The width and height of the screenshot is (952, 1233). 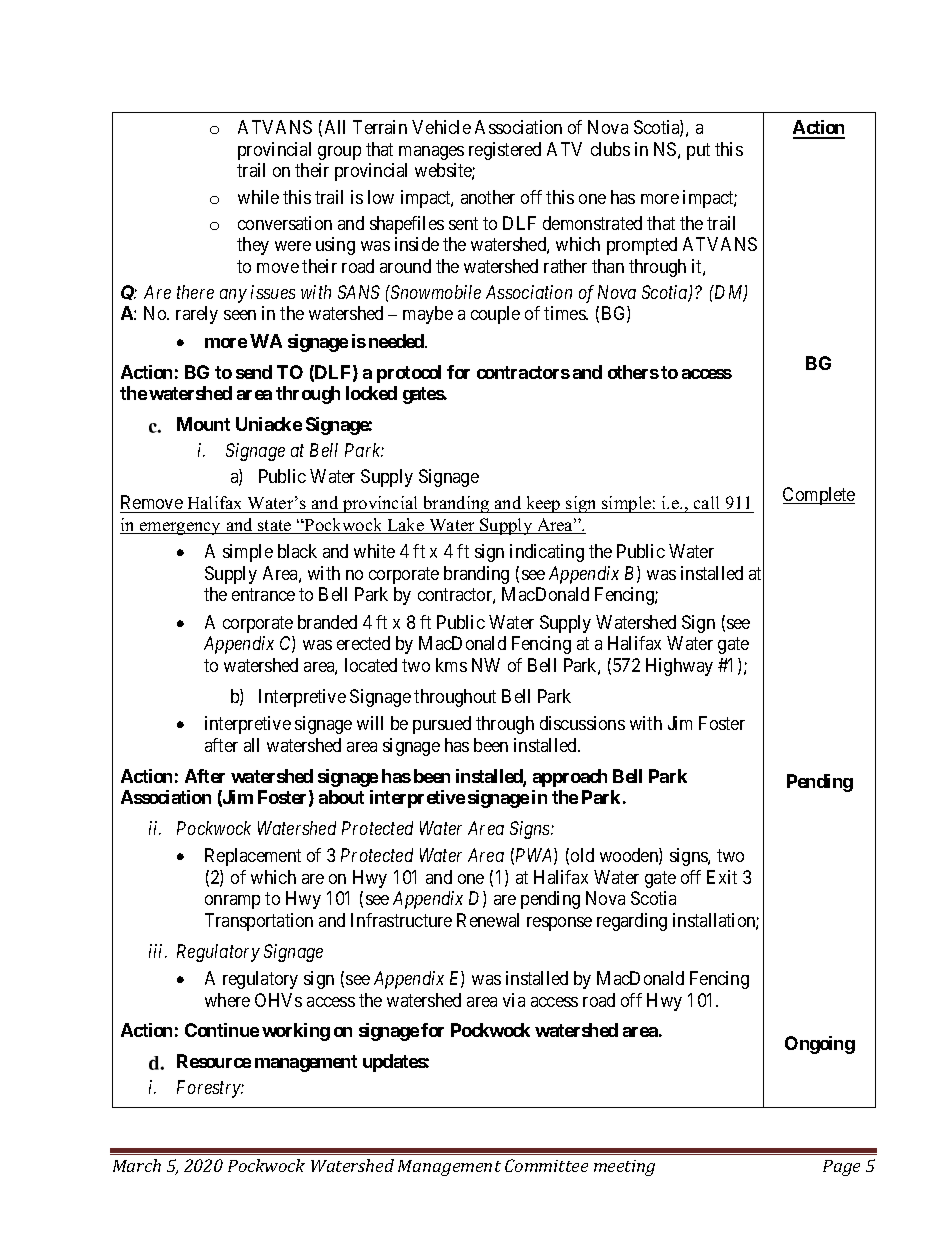 I want to click on Committee, so click(x=546, y=1165).
